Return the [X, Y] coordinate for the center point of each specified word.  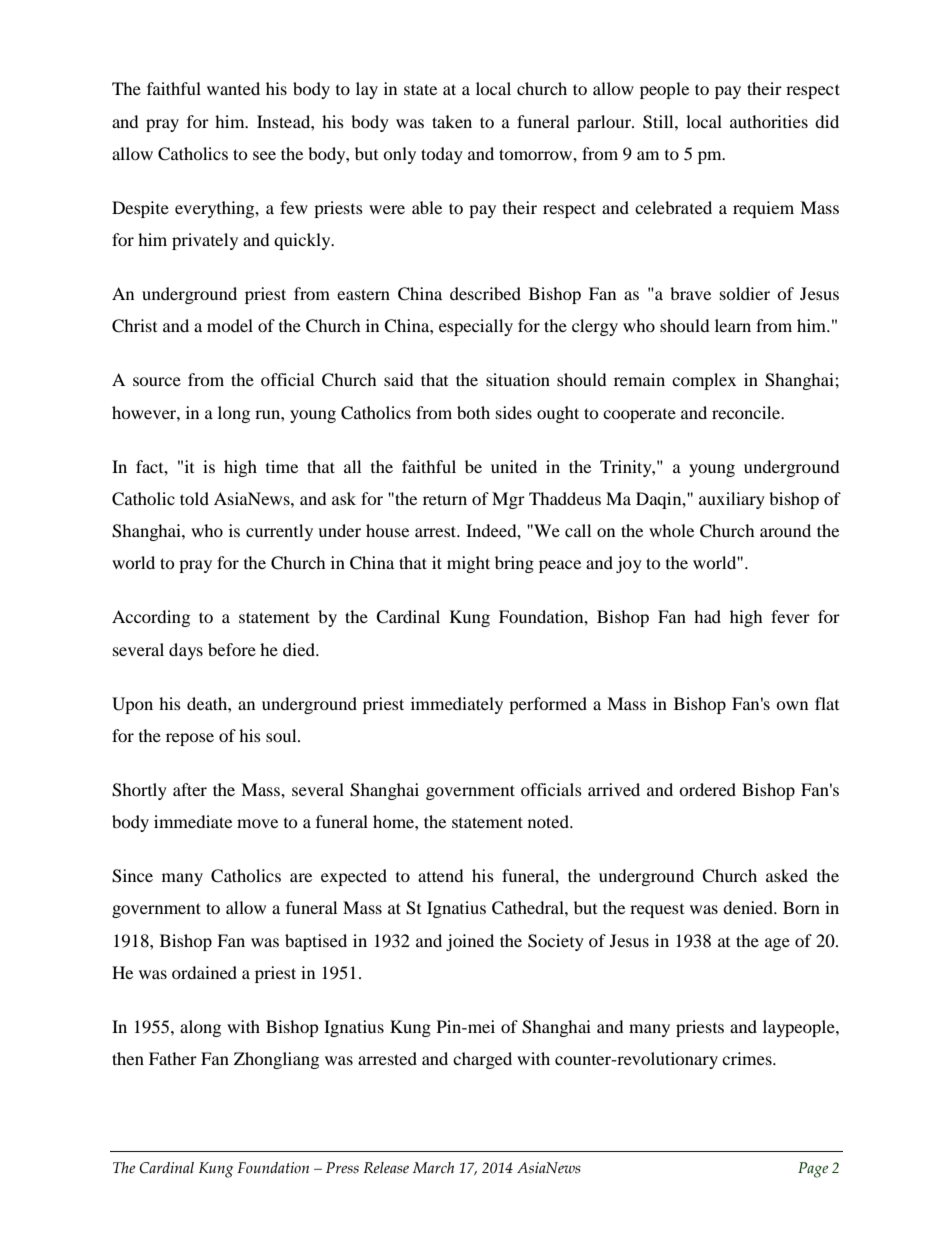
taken [452, 121]
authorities [769, 121]
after [190, 789]
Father [173, 1058]
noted [549, 821]
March [433, 1167]
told [194, 498]
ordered [707, 789]
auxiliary [732, 500]
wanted [233, 88]
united [514, 466]
